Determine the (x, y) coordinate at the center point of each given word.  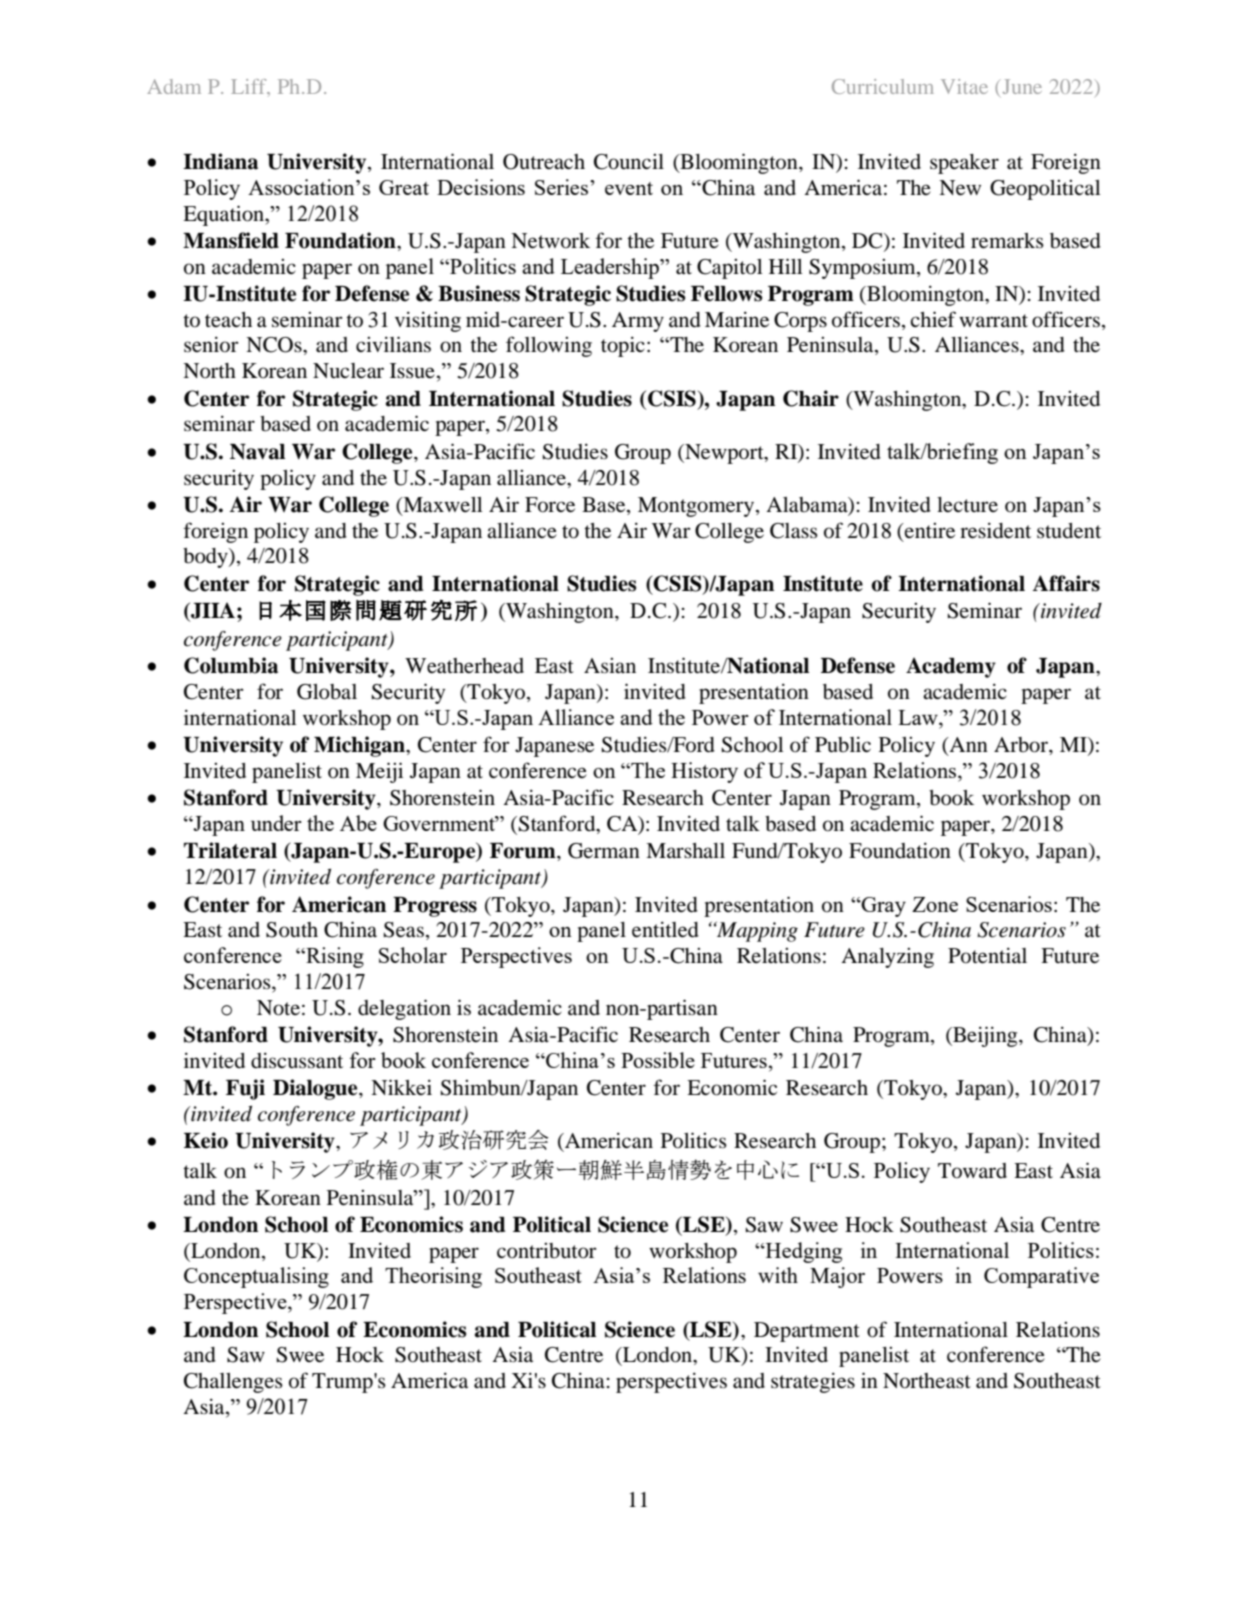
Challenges (233, 1383)
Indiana (220, 161)
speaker (964, 164)
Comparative (1041, 1277)
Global (327, 692)
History (704, 772)
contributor (547, 1251)
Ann (967, 746)
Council (629, 162)
